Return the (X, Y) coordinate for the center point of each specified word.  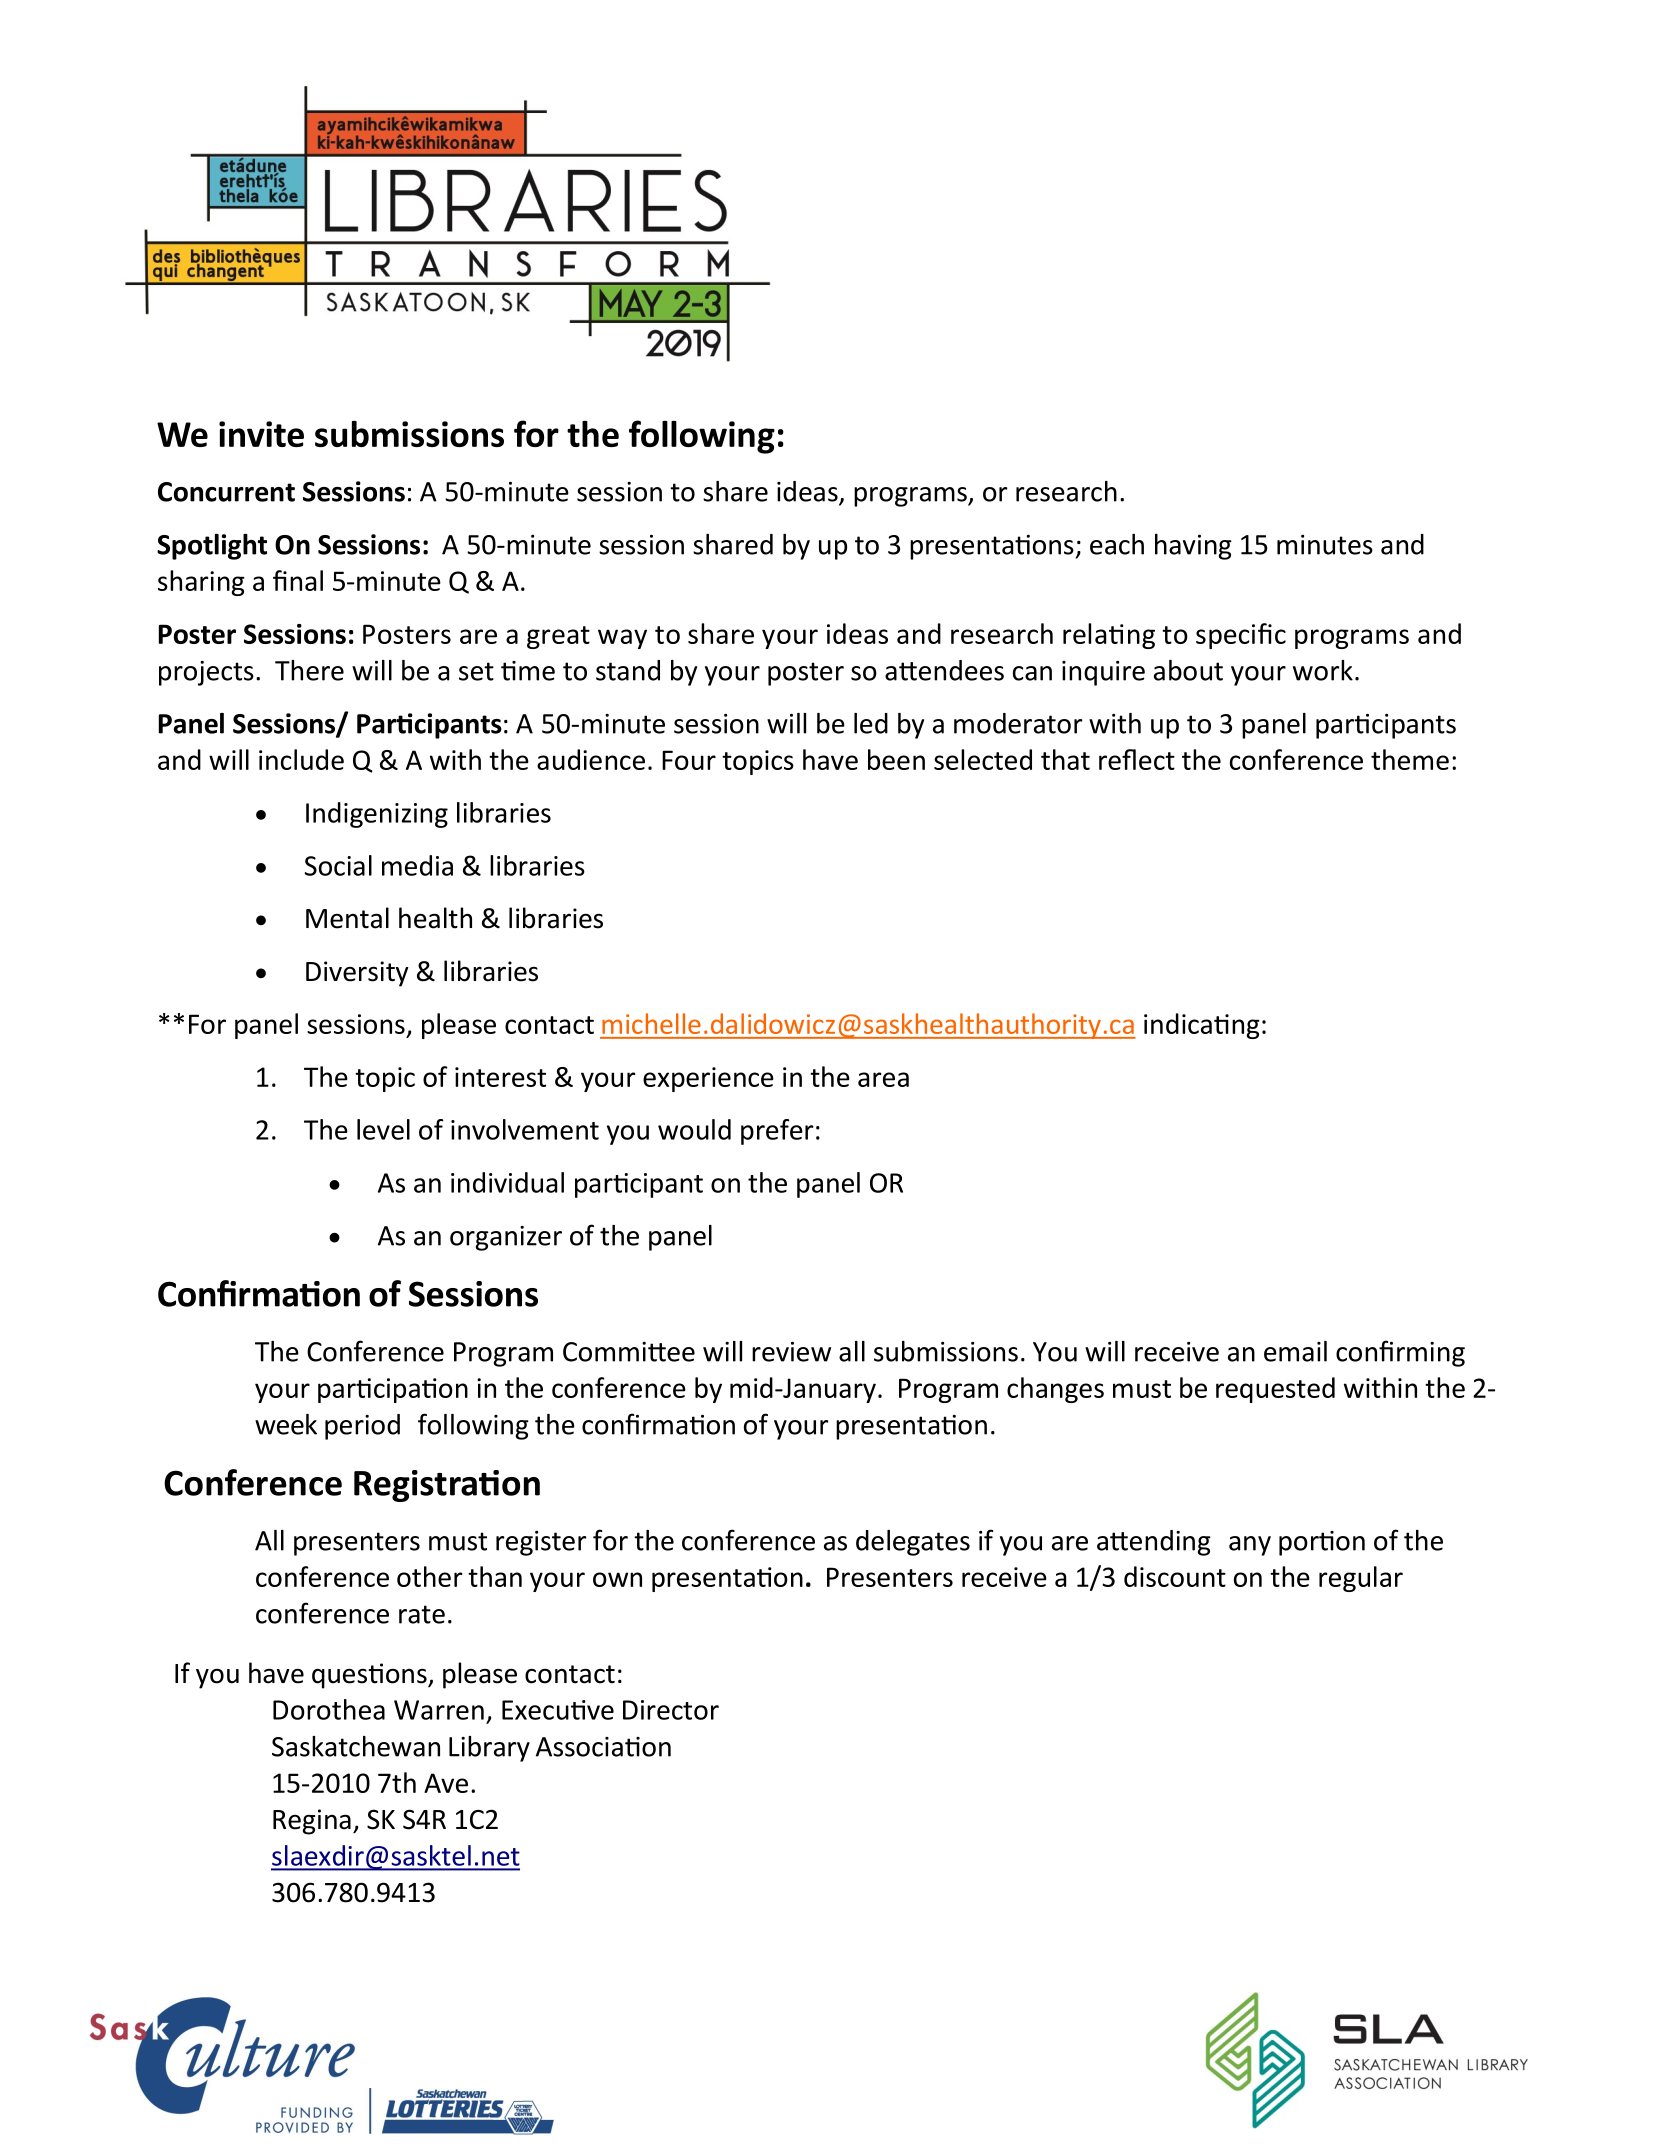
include (301, 759)
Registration (447, 1486)
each (1117, 544)
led (871, 723)
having (1193, 546)
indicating (1202, 1026)
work (1323, 670)
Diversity (357, 974)
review (791, 1352)
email (1295, 1351)
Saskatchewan (356, 1746)
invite (261, 434)
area (883, 1079)
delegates (913, 1543)
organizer (506, 1238)
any (1250, 1546)
